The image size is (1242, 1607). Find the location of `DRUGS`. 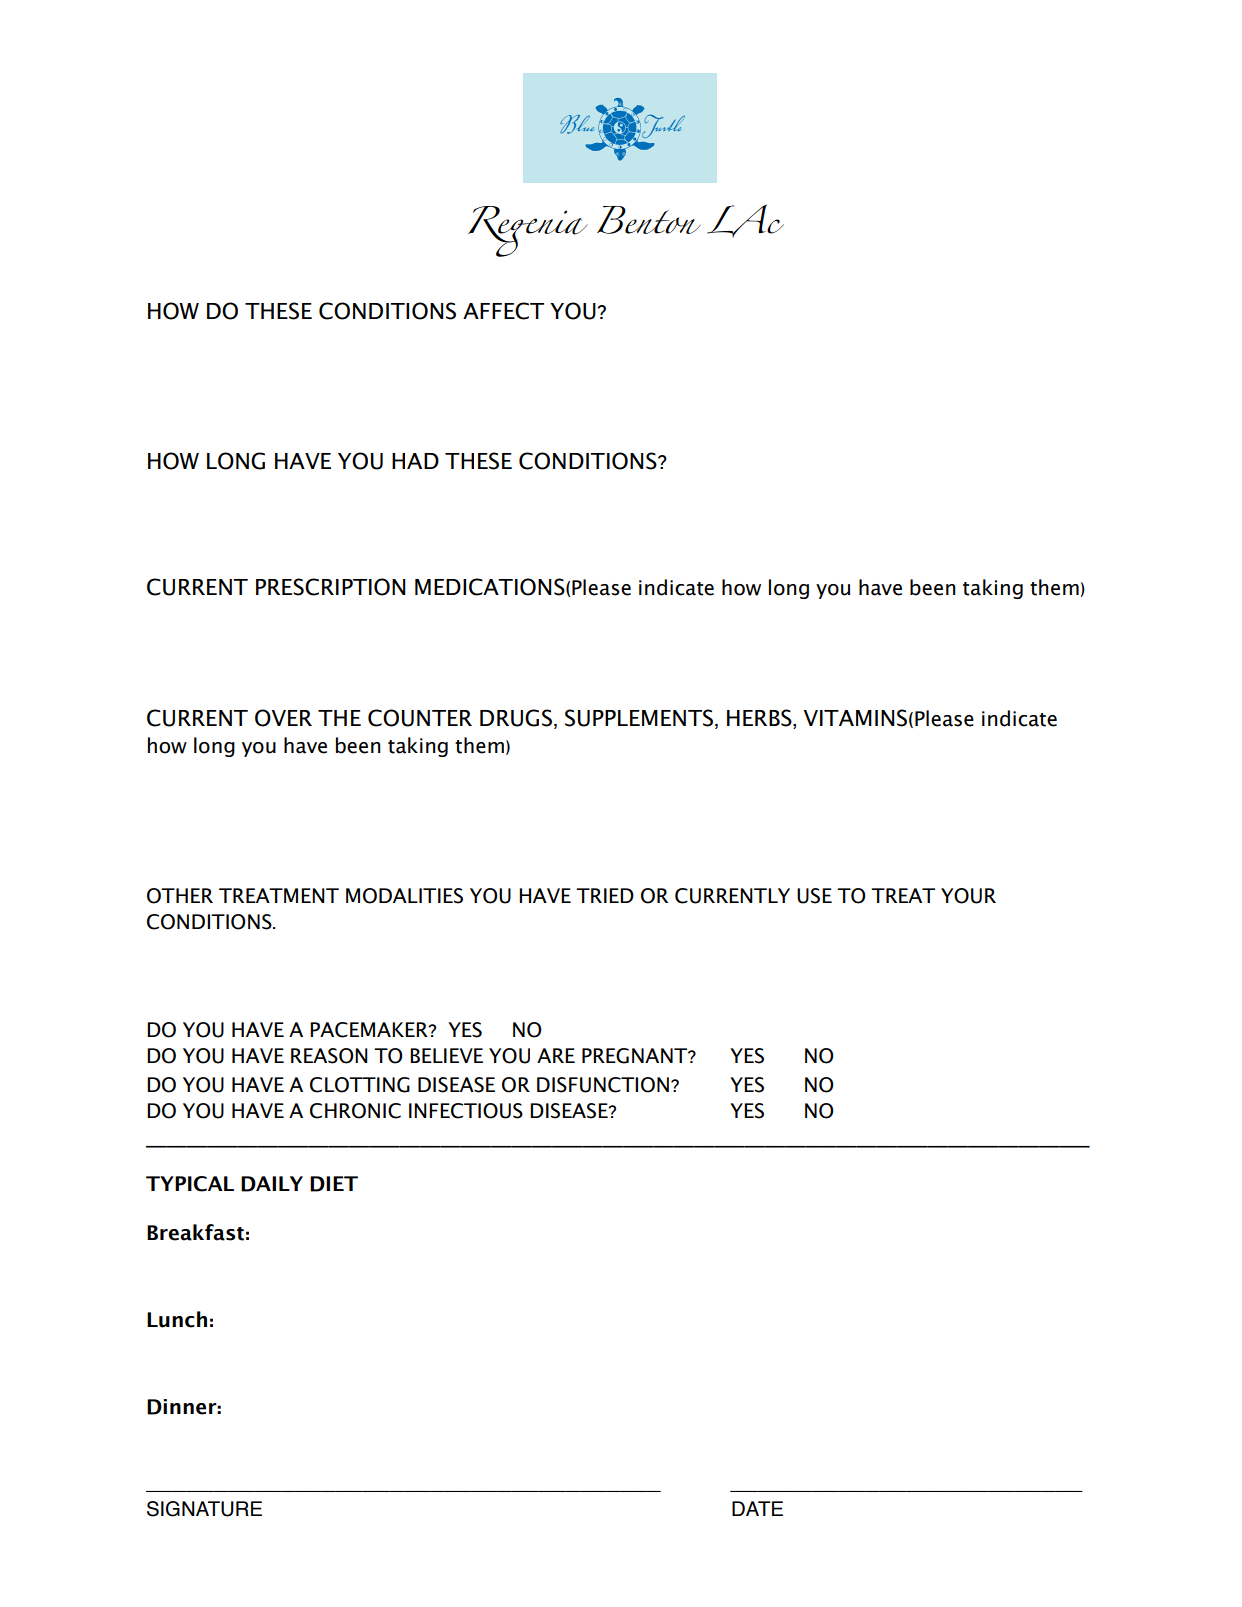

DRUGS is located at coordinates (516, 718).
